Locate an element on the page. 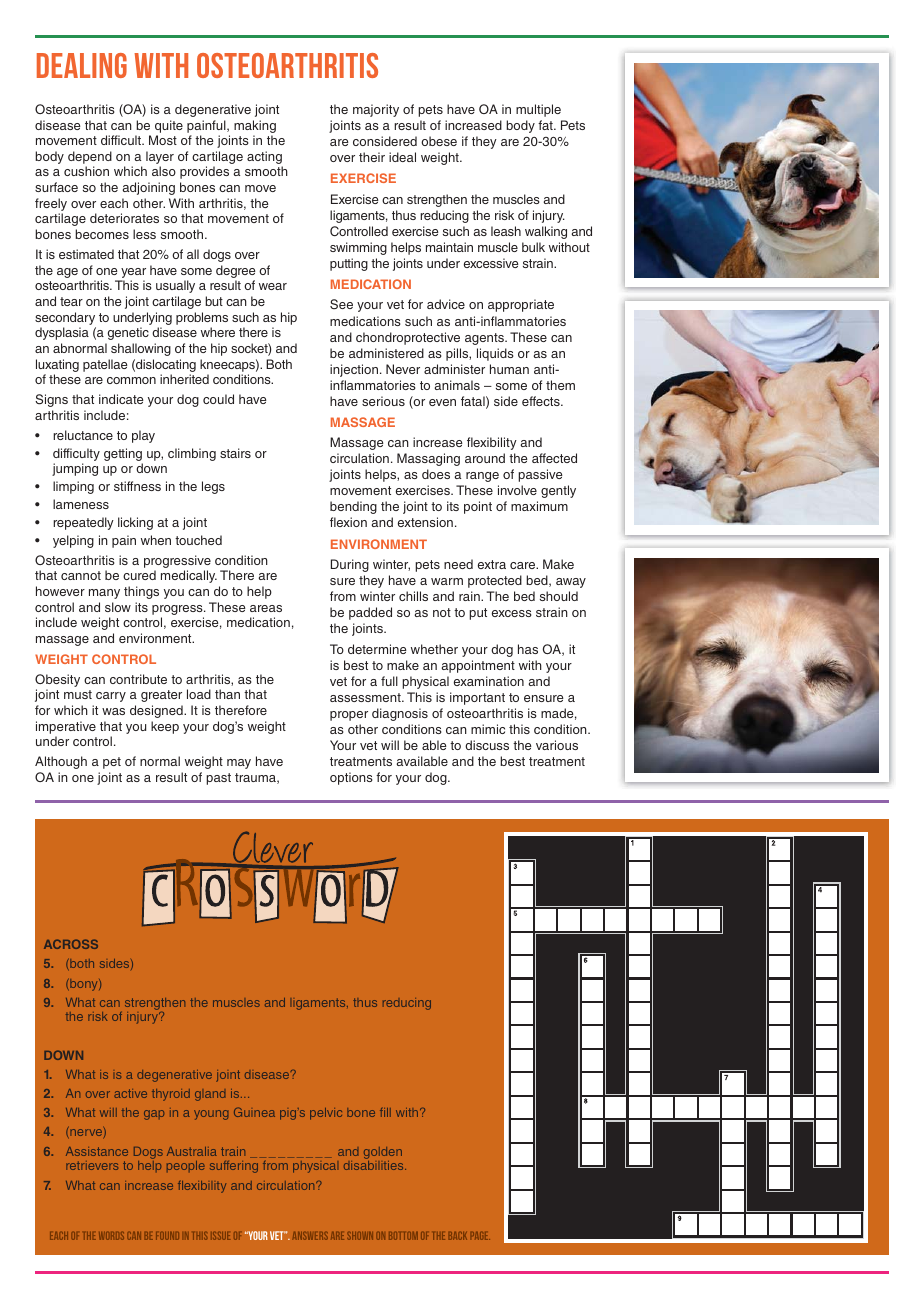 This page has height=1308, width=924. making is located at coordinates (255, 126).
